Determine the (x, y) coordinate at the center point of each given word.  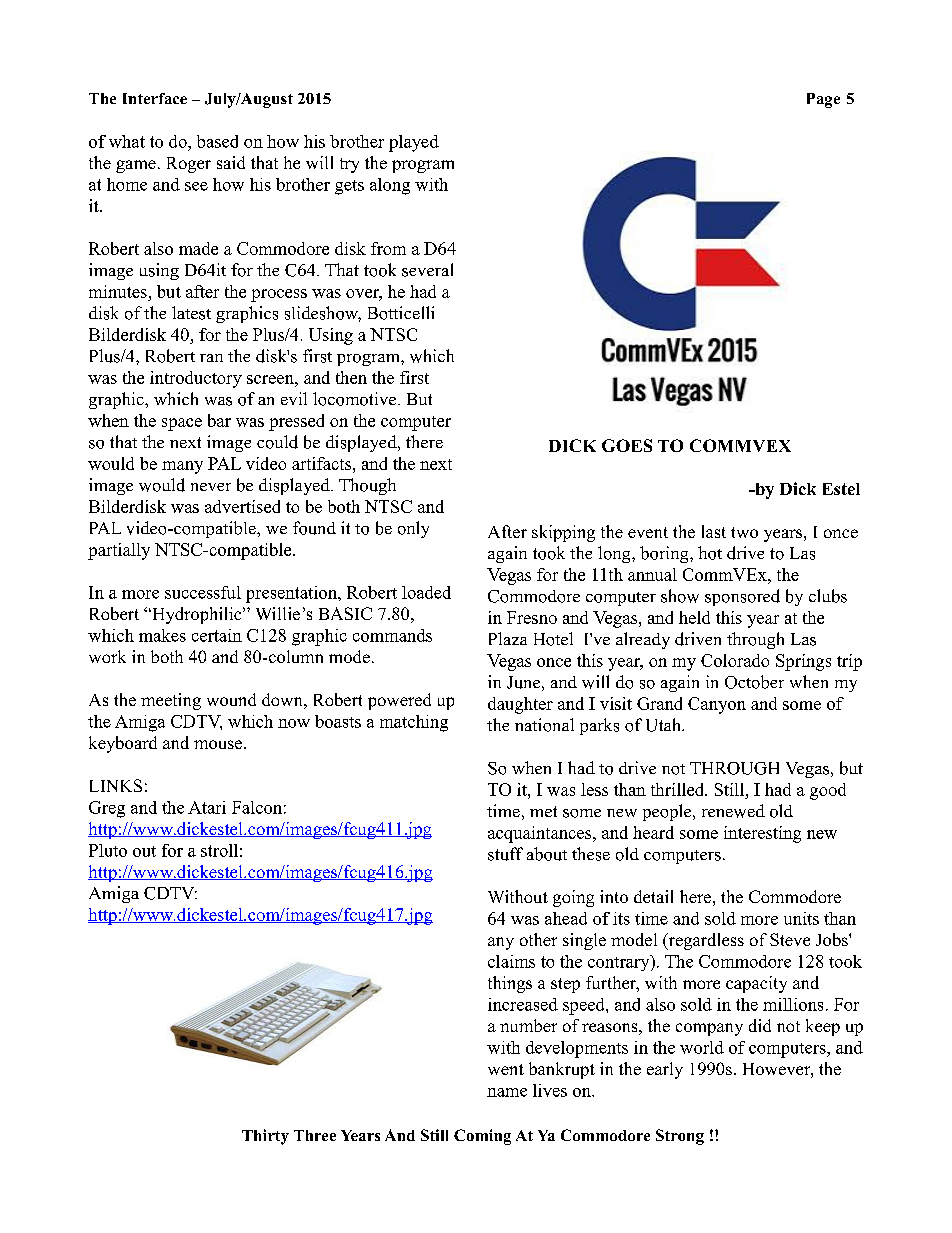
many (182, 467)
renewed (733, 811)
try (349, 165)
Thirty (265, 1137)
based (217, 141)
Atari (207, 807)
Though (367, 486)
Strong (680, 1137)
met (543, 811)
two (744, 532)
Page (823, 100)
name (507, 1092)
